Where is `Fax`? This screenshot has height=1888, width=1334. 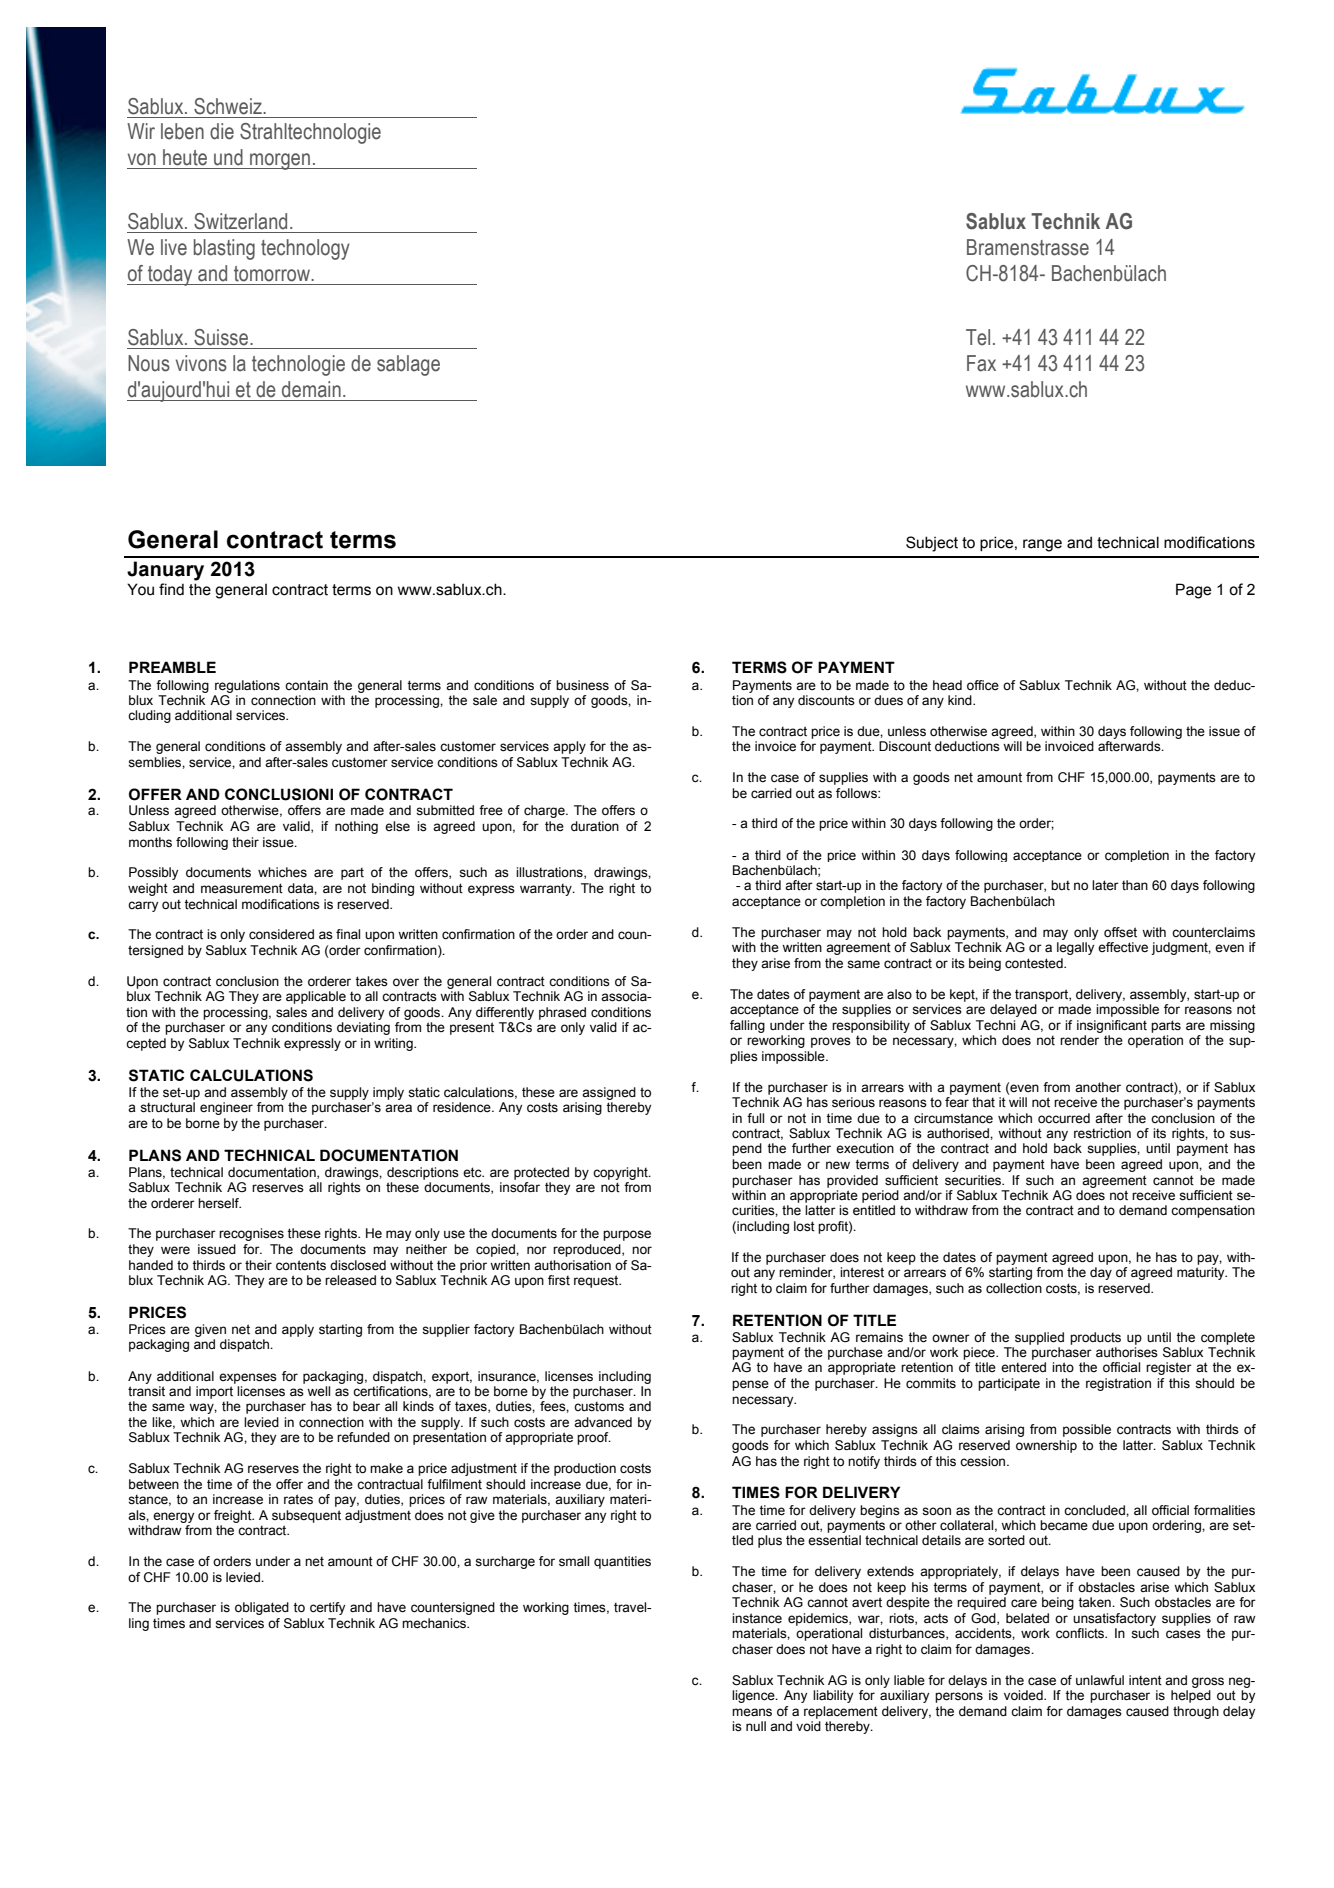
Fax is located at coordinates (981, 363).
